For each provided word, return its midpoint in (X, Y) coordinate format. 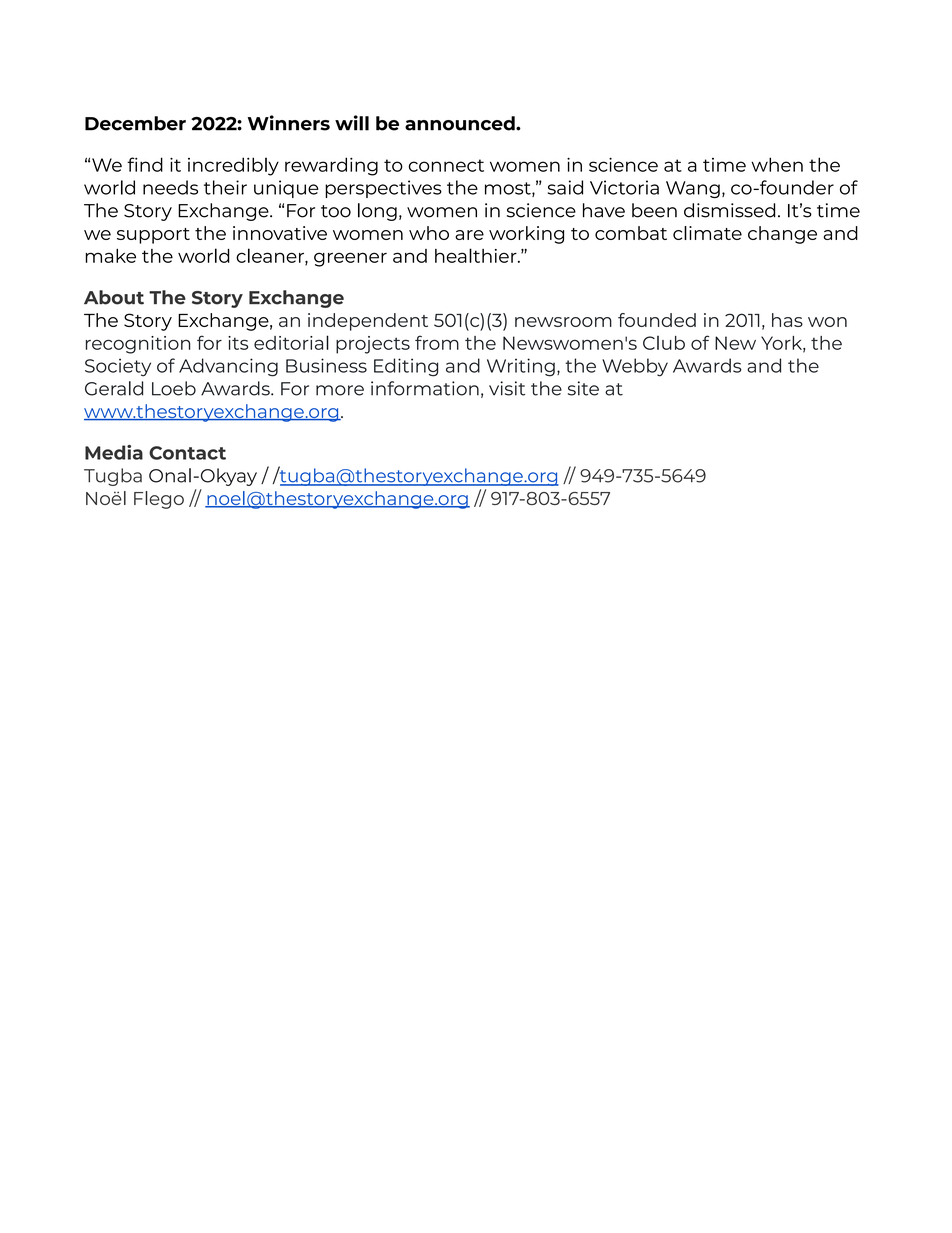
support (153, 236)
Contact (187, 453)
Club (664, 343)
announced (461, 123)
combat (631, 233)
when (777, 164)
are (469, 235)
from (437, 342)
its (238, 343)
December (135, 123)
